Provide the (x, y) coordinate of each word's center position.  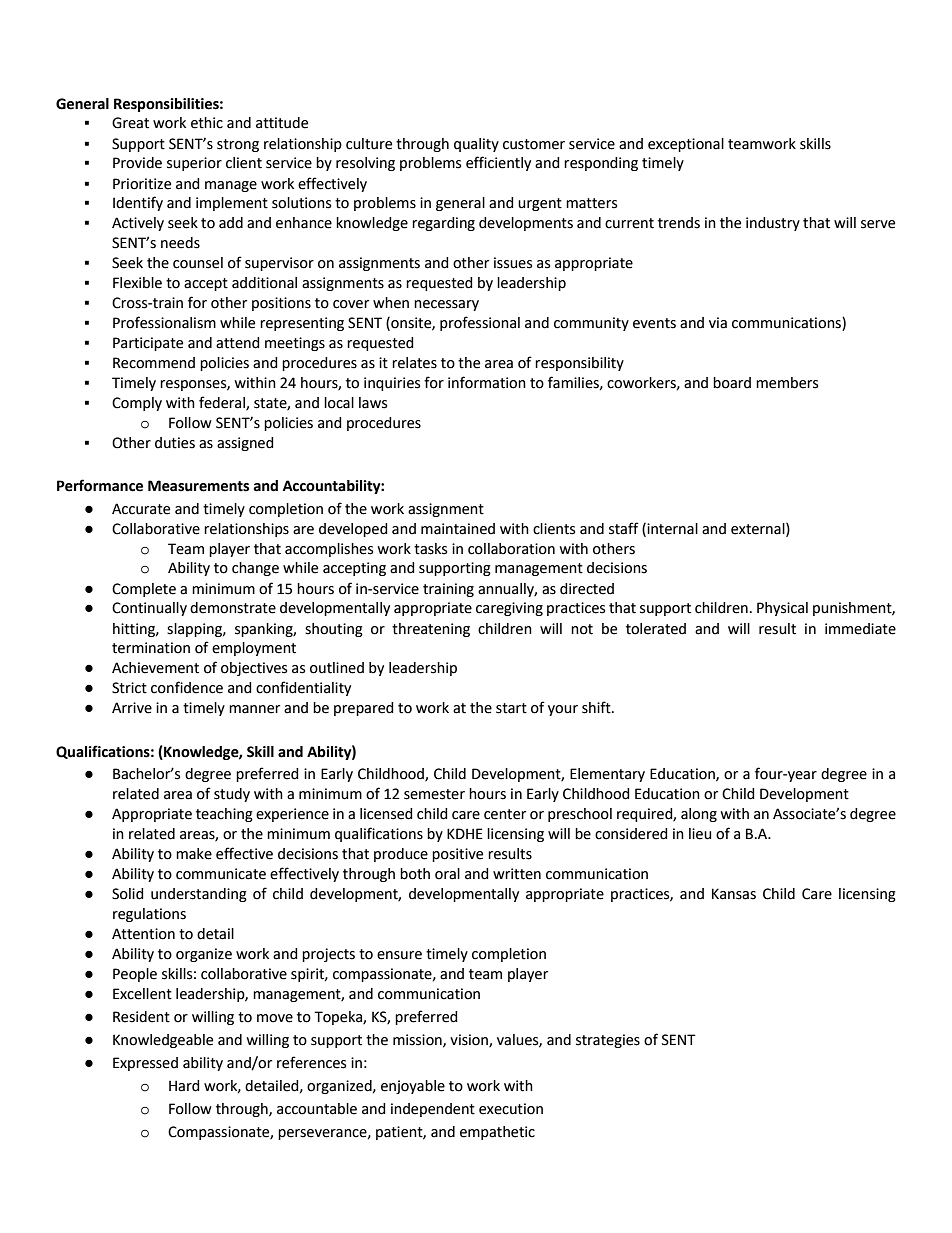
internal (671, 529)
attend (238, 343)
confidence (187, 687)
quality (476, 145)
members (787, 383)
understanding (199, 895)
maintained (458, 529)
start (511, 708)
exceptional (686, 145)
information (487, 382)
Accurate (141, 509)
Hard (184, 1086)
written (517, 874)
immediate (860, 629)
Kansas (734, 894)
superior (194, 164)
